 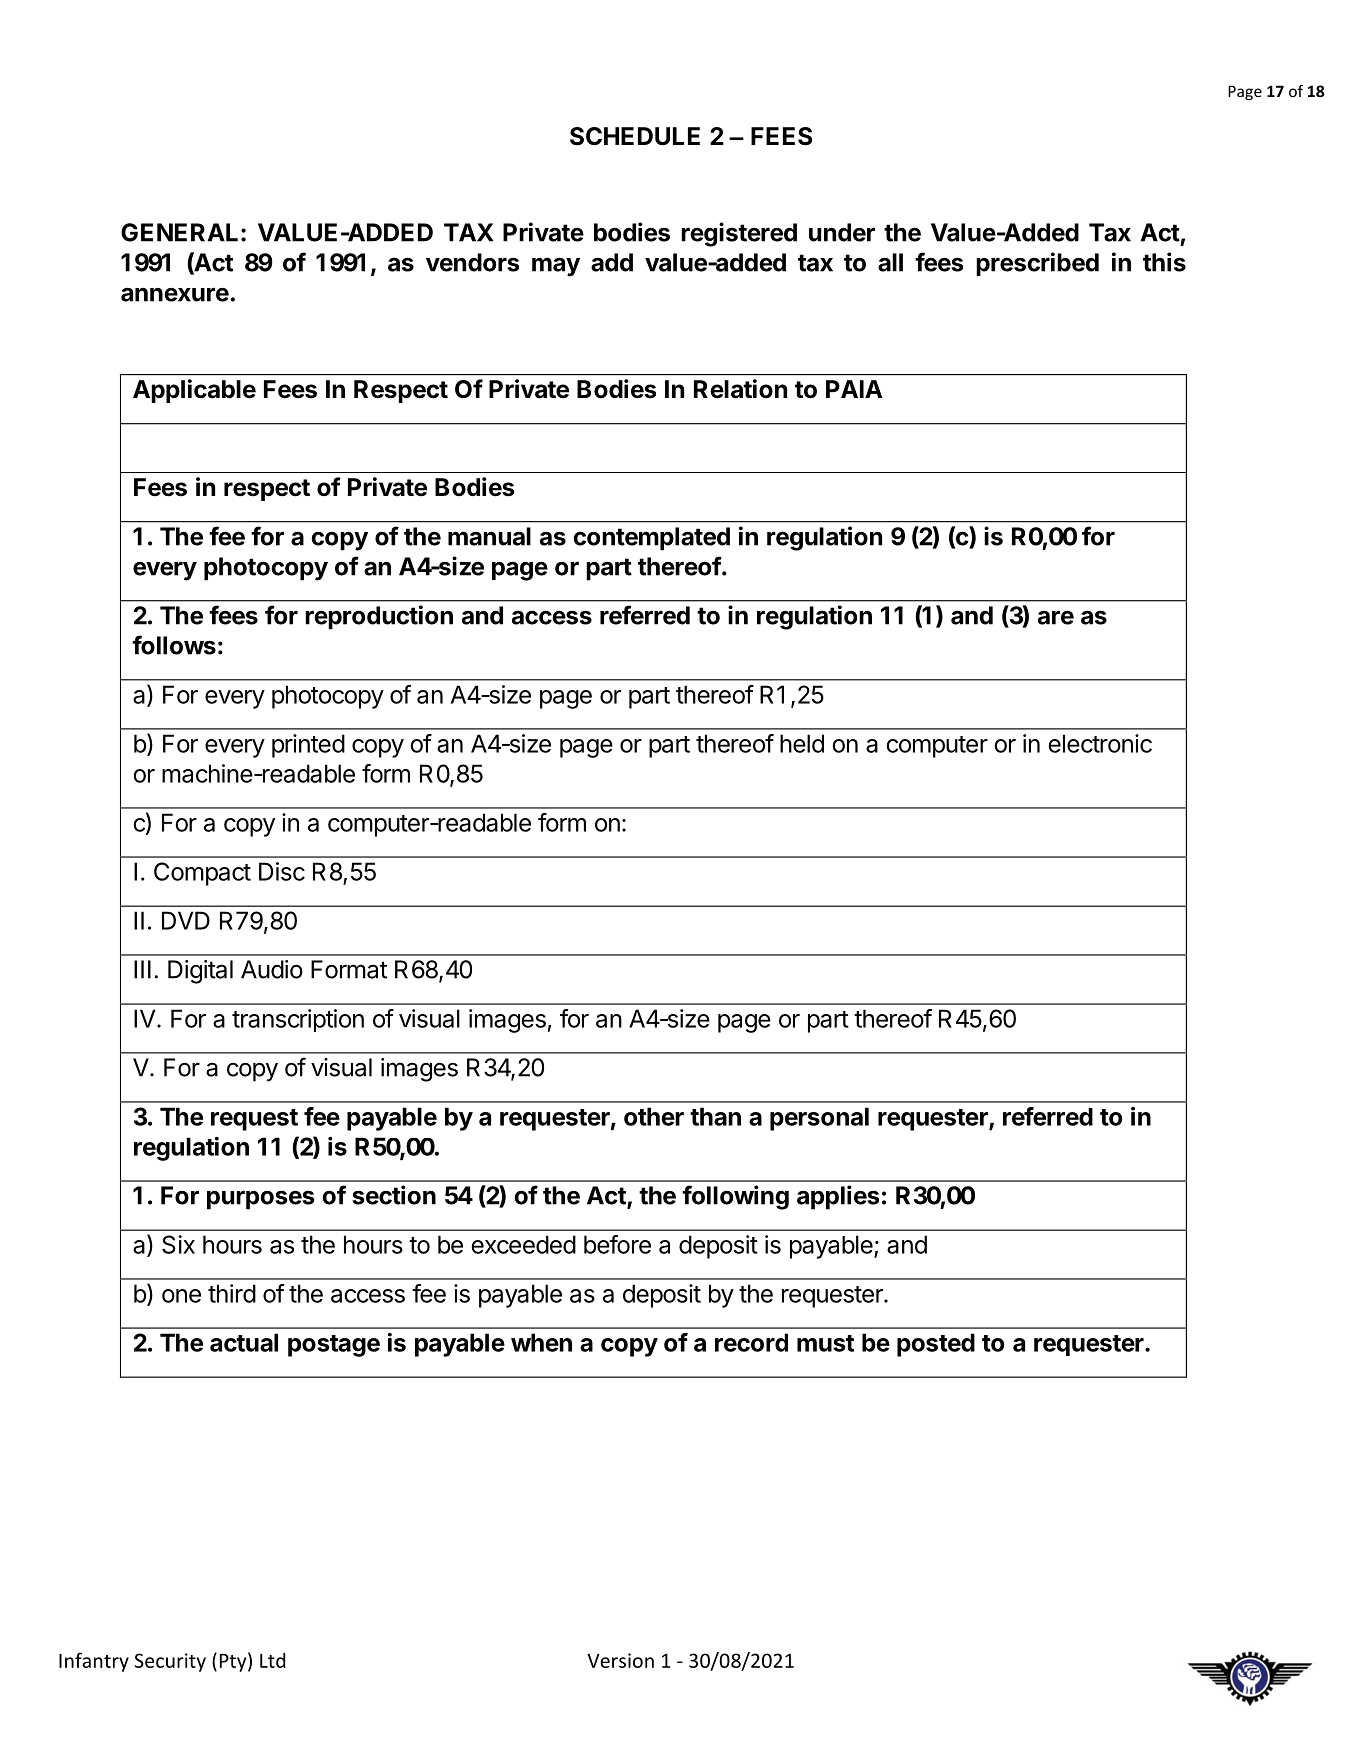 I want to click on GENERAL, so click(x=179, y=232).
